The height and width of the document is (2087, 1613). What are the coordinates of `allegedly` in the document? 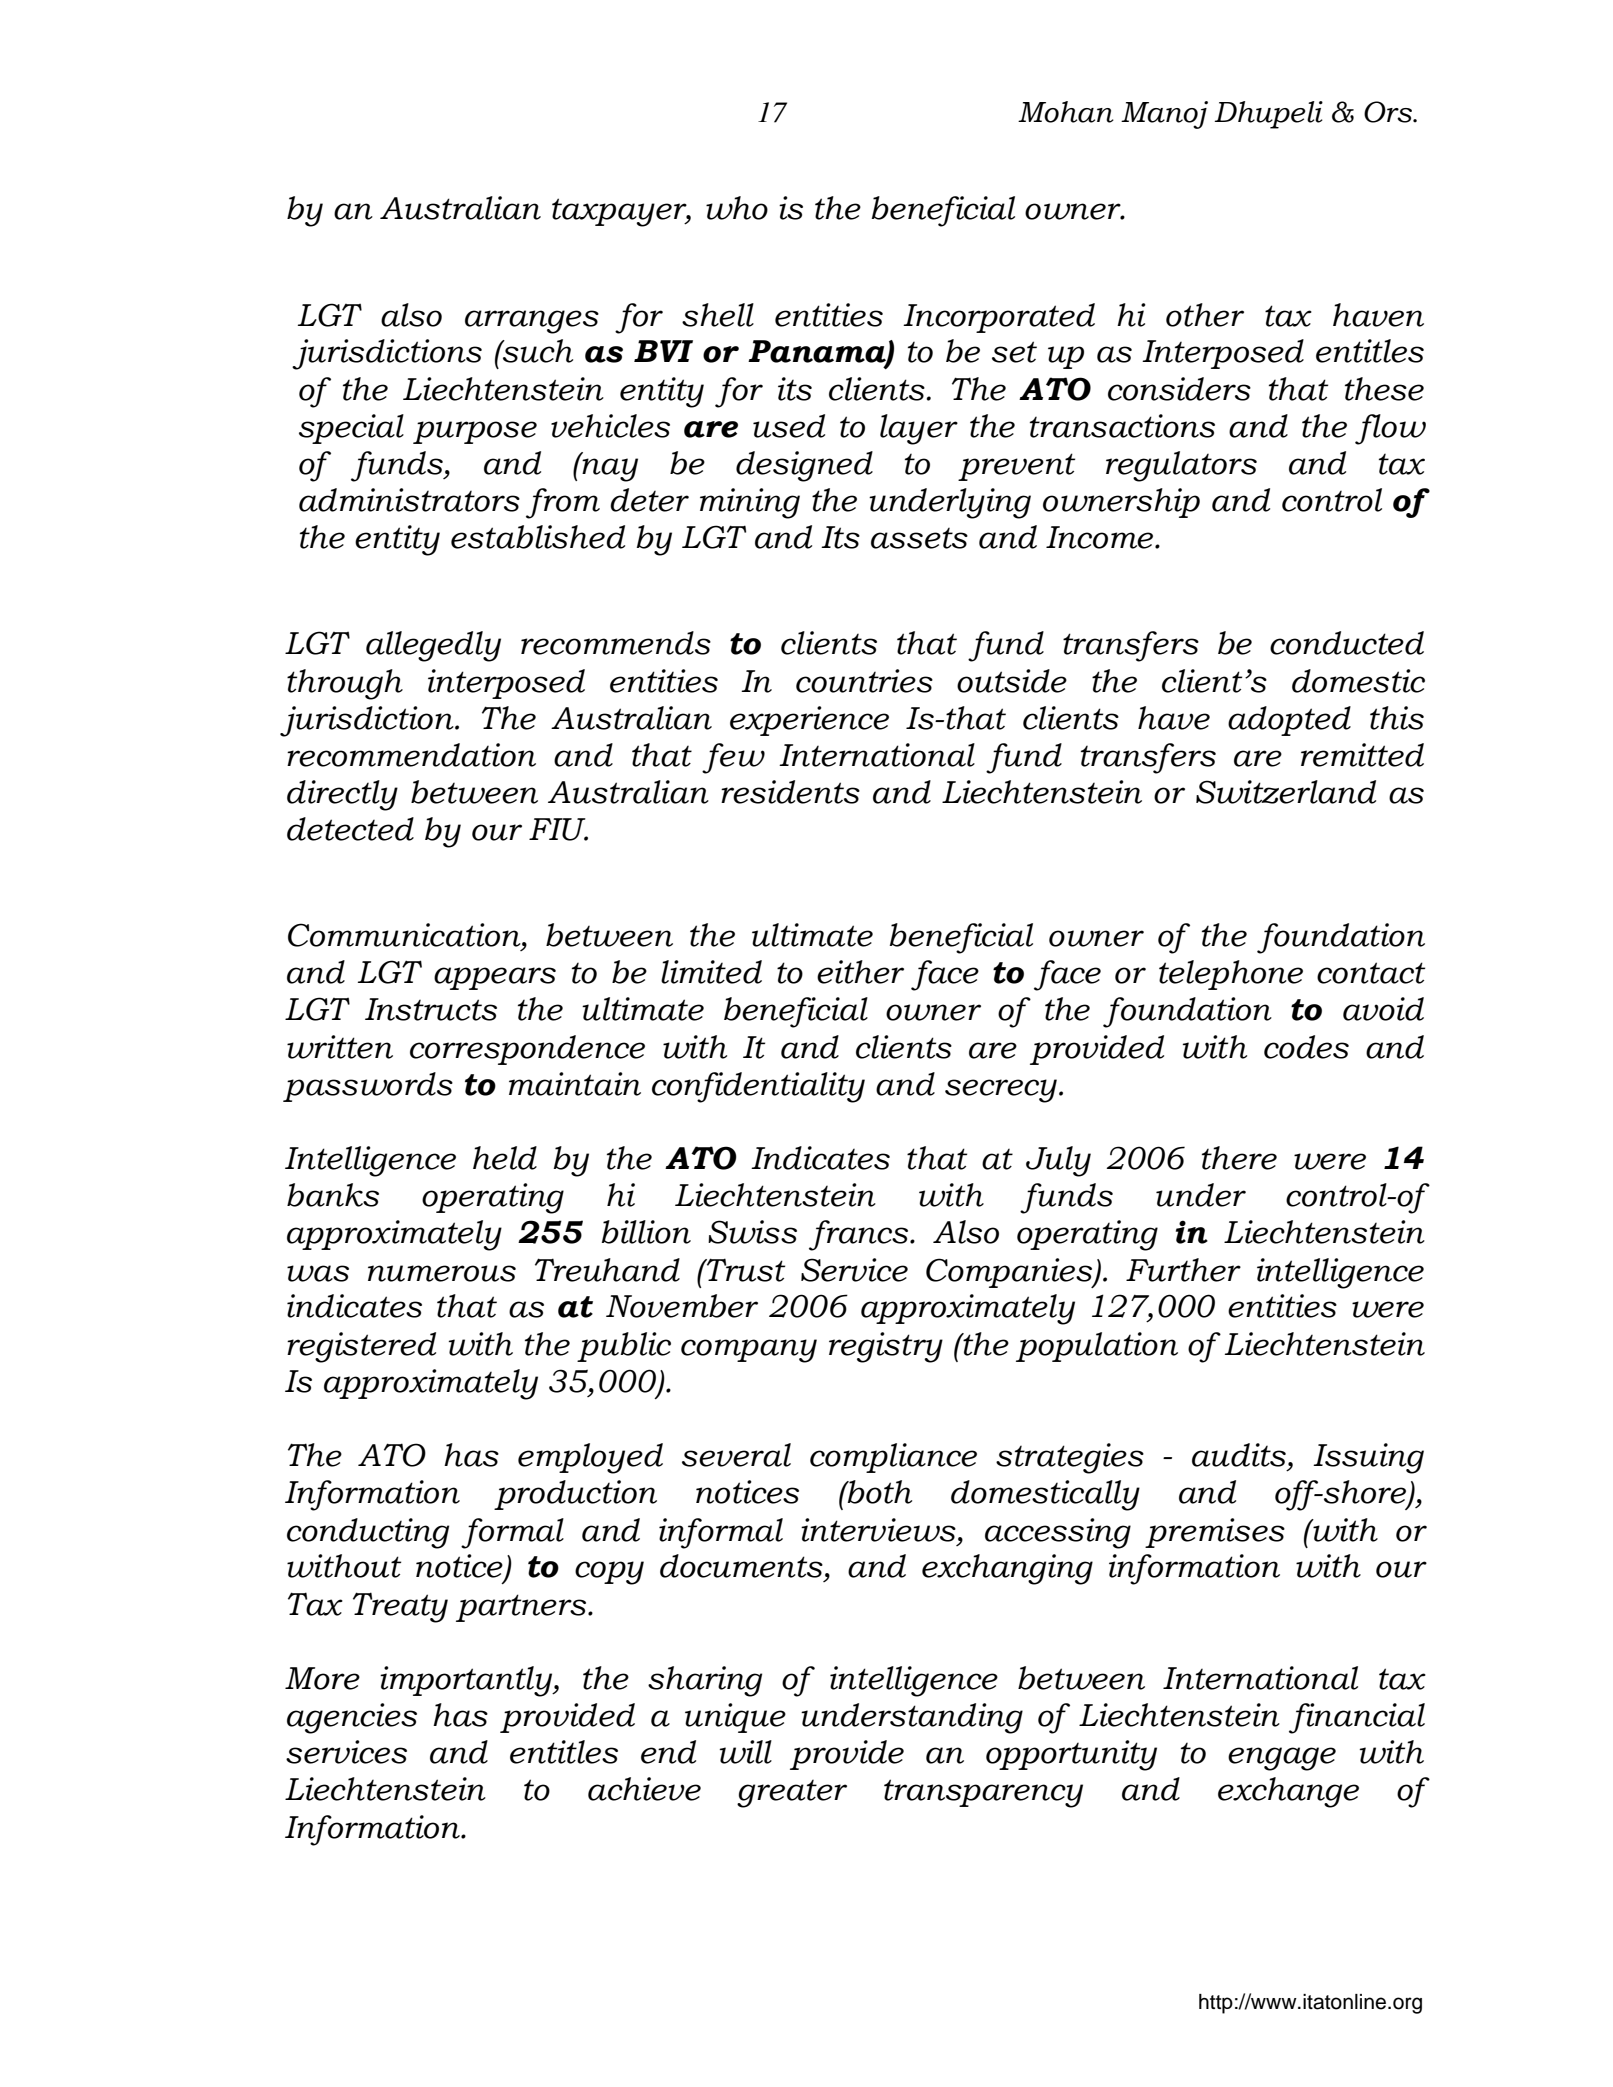 It's located at (433, 646).
